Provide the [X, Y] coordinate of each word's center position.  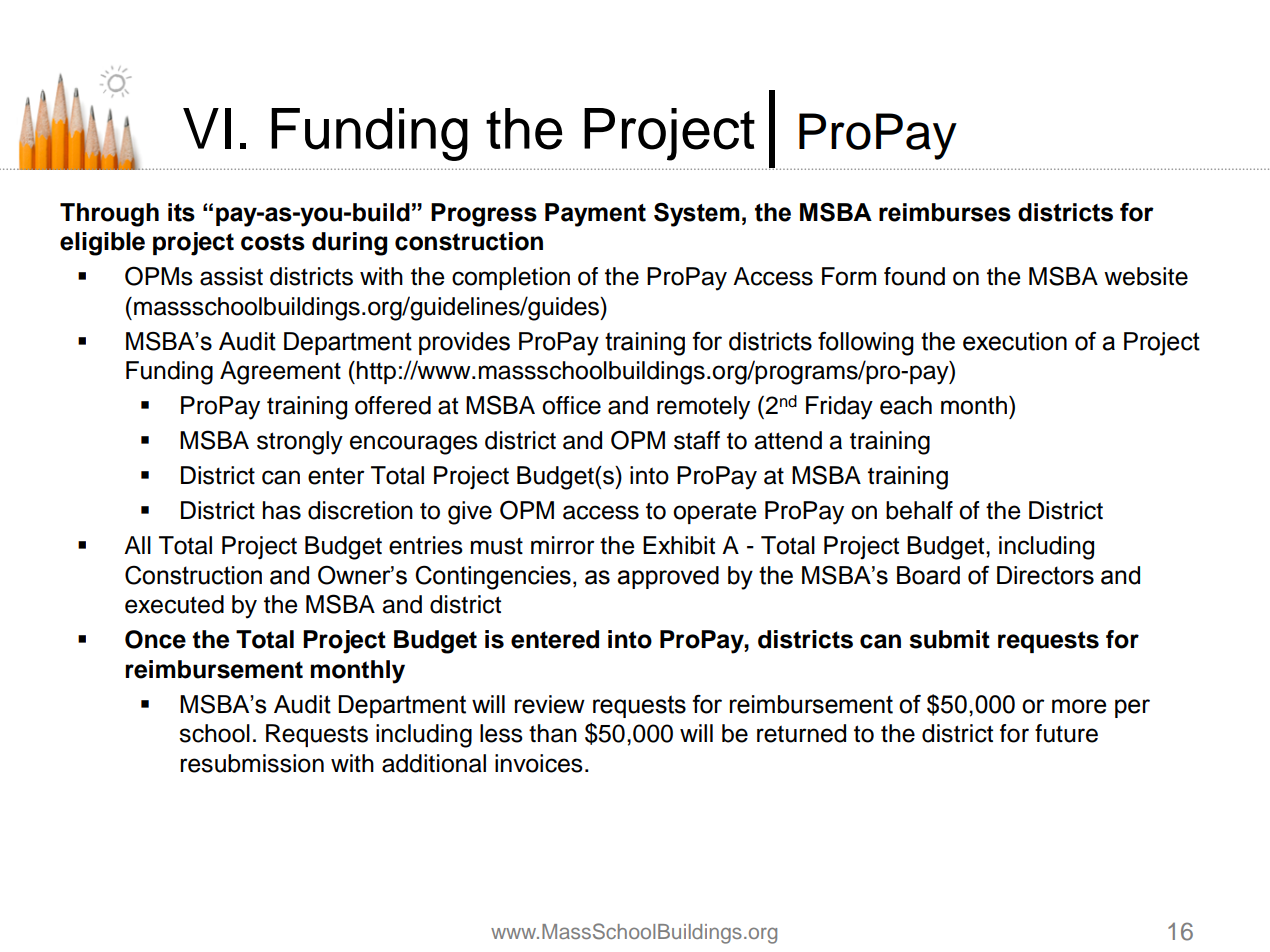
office [571, 405]
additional [434, 763]
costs [273, 242]
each [906, 405]
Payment [595, 215]
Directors [1045, 575]
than [553, 733]
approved [668, 577]
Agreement [280, 373]
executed [174, 604]
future [1066, 733]
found [914, 276]
